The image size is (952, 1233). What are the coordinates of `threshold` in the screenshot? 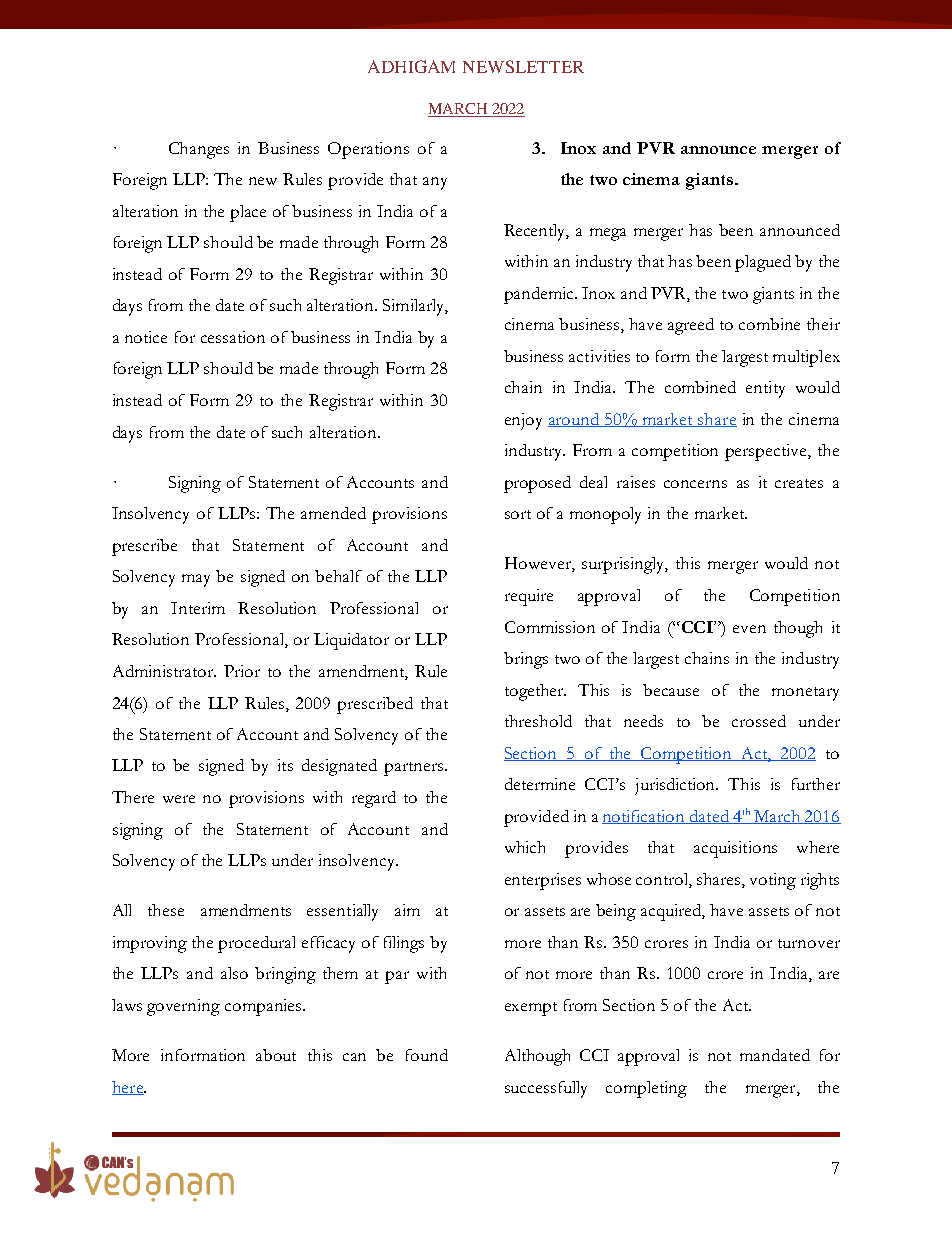 It's located at (538, 721).
